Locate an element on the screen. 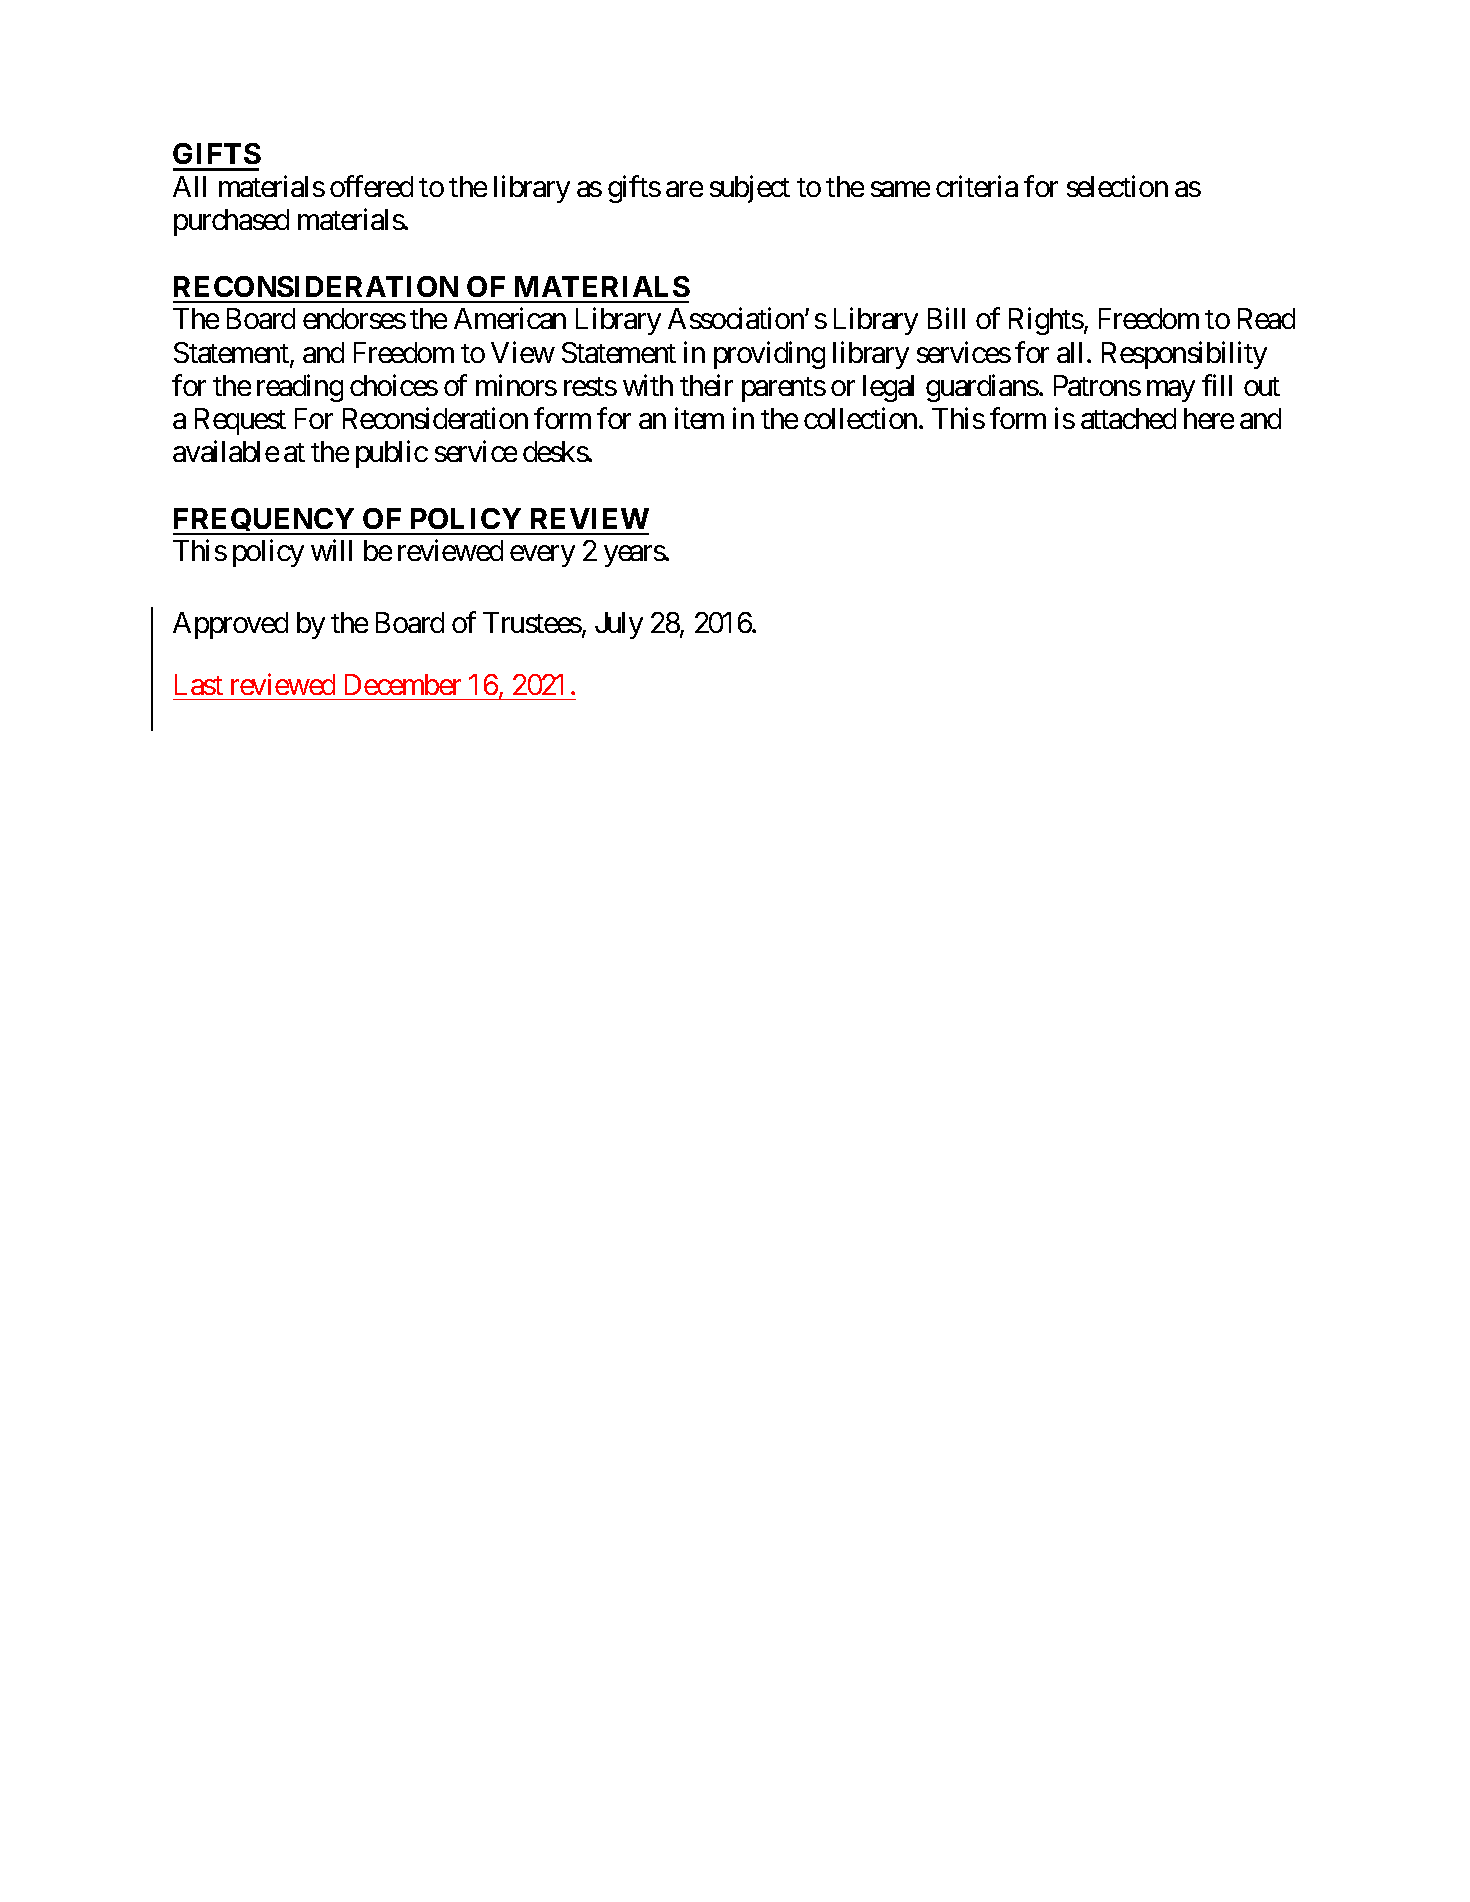 This screenshot has height=1902, width=1470. December is located at coordinates (403, 684).
